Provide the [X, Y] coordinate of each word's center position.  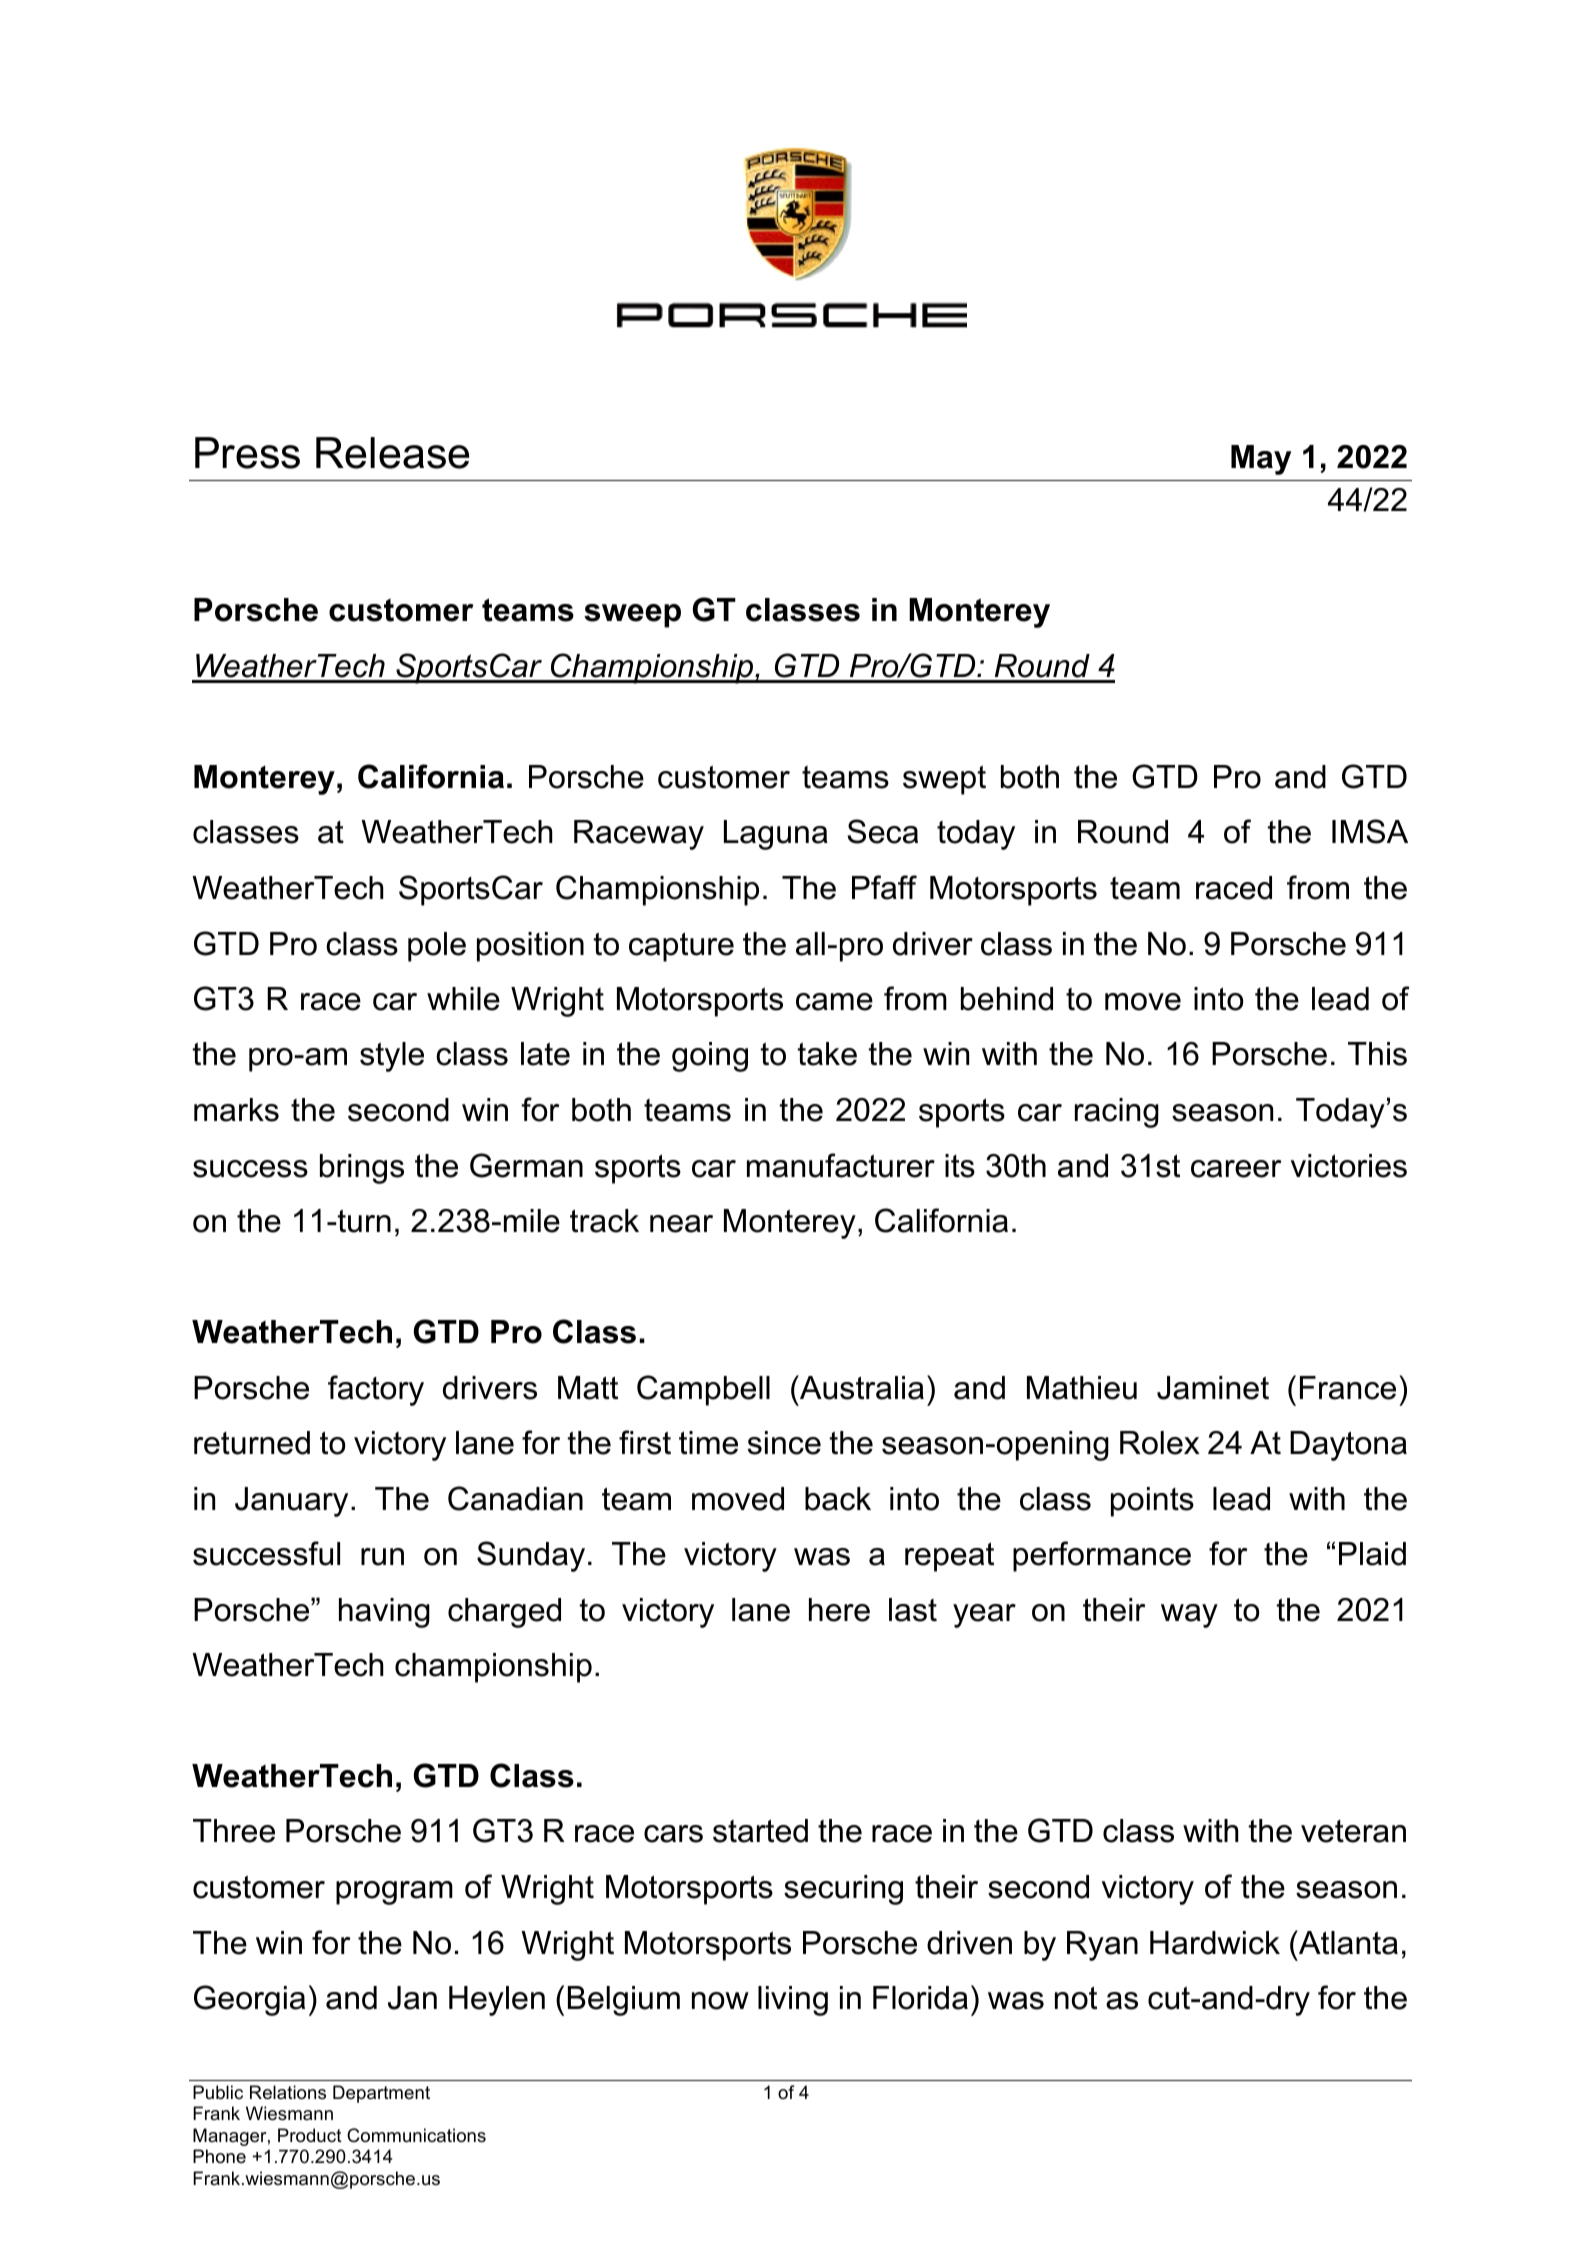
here [839, 1610]
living [793, 2001]
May [1261, 460]
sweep [632, 616]
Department [381, 2094]
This [1377, 1054]
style [392, 1057]
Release [392, 453]
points [1152, 1502]
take [827, 1054]
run [382, 1557]
